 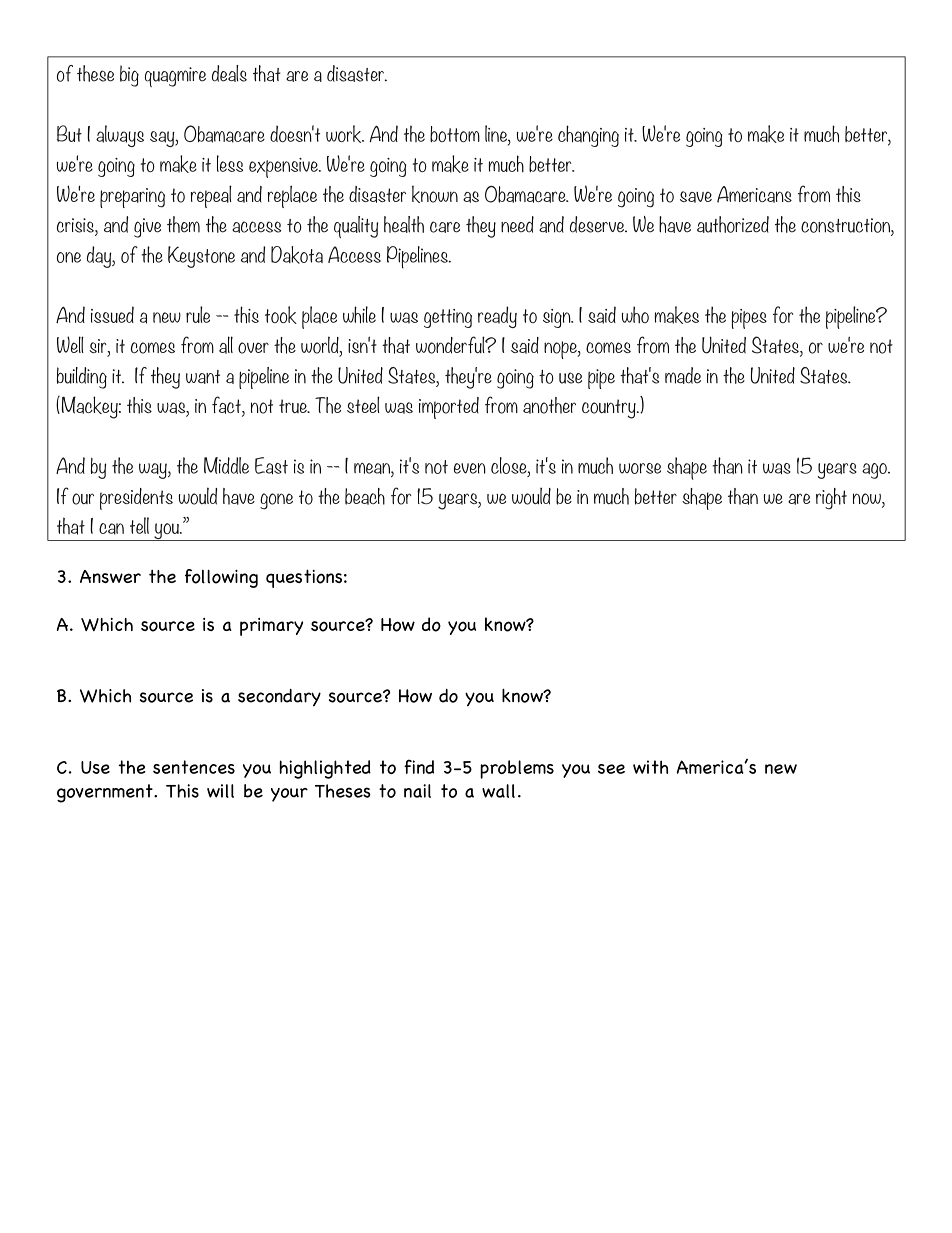 What do you see at coordinates (201, 257) in the screenshot?
I see `Keystone` at bounding box center [201, 257].
